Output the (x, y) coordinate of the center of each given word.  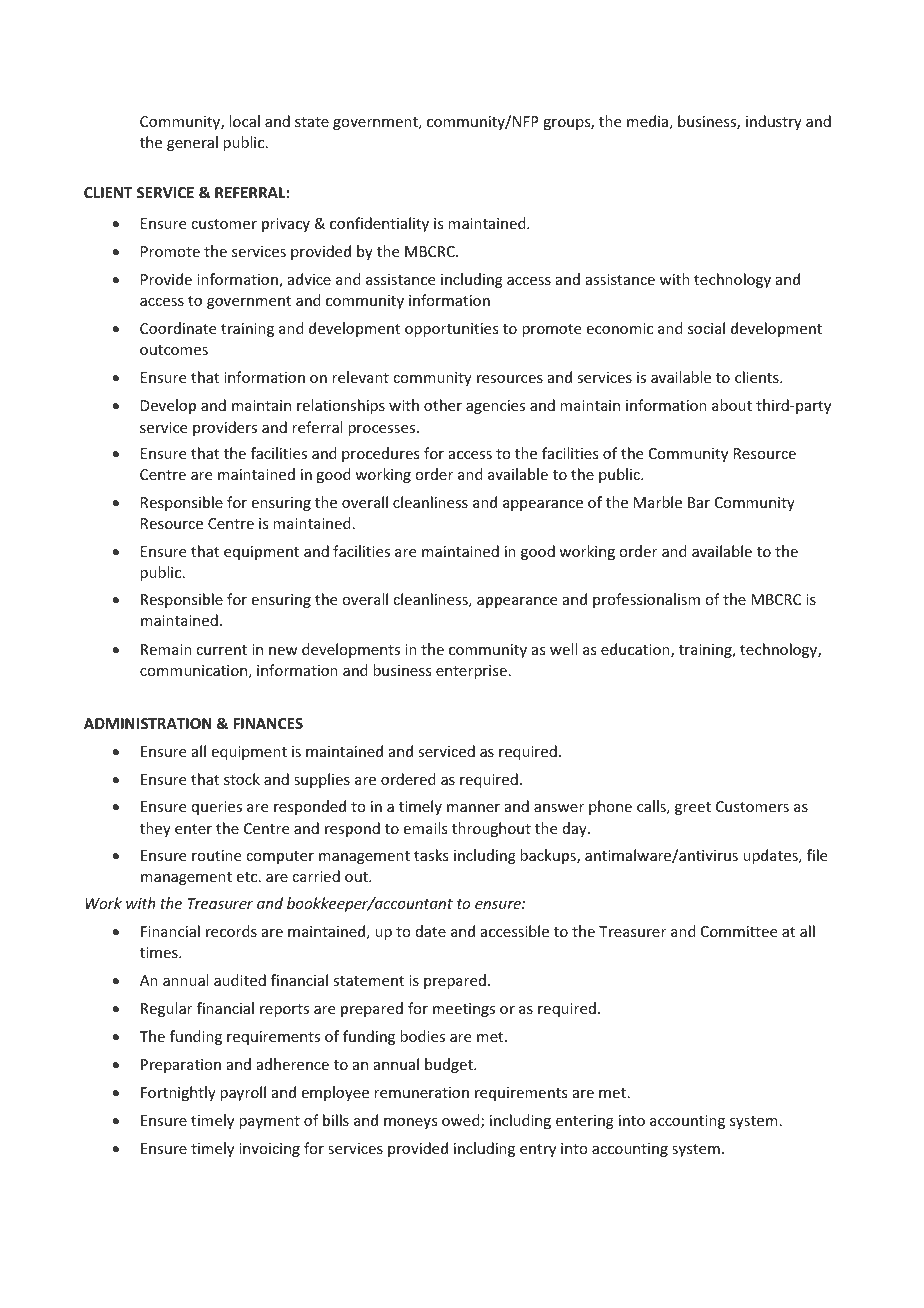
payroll (243, 1093)
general (192, 143)
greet (693, 808)
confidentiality (379, 224)
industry (774, 122)
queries (217, 808)
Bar (699, 502)
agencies (495, 407)
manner (473, 808)
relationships (341, 406)
